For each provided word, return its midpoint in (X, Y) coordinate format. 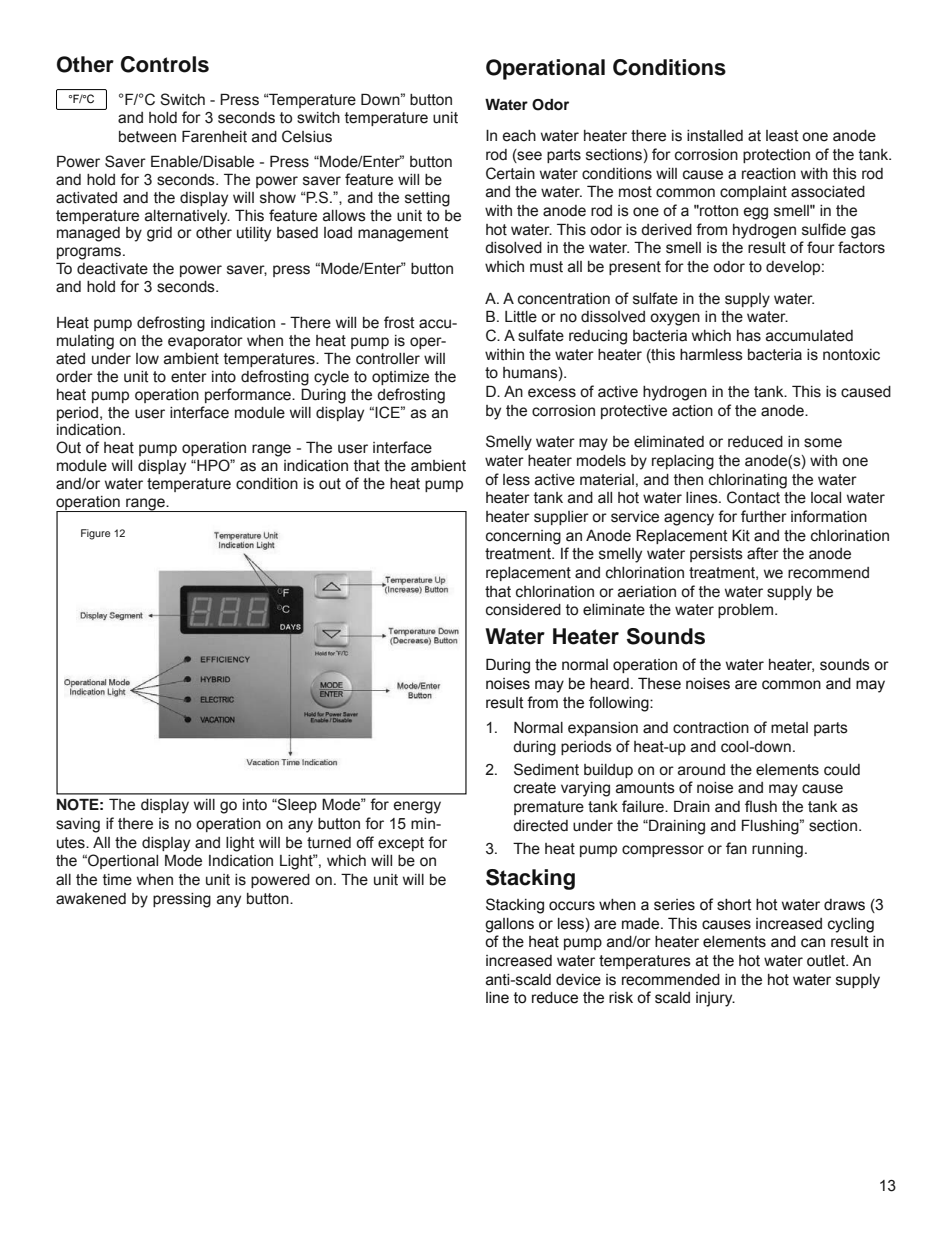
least (782, 136)
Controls (165, 64)
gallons (509, 925)
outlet (827, 961)
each (519, 136)
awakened (91, 899)
